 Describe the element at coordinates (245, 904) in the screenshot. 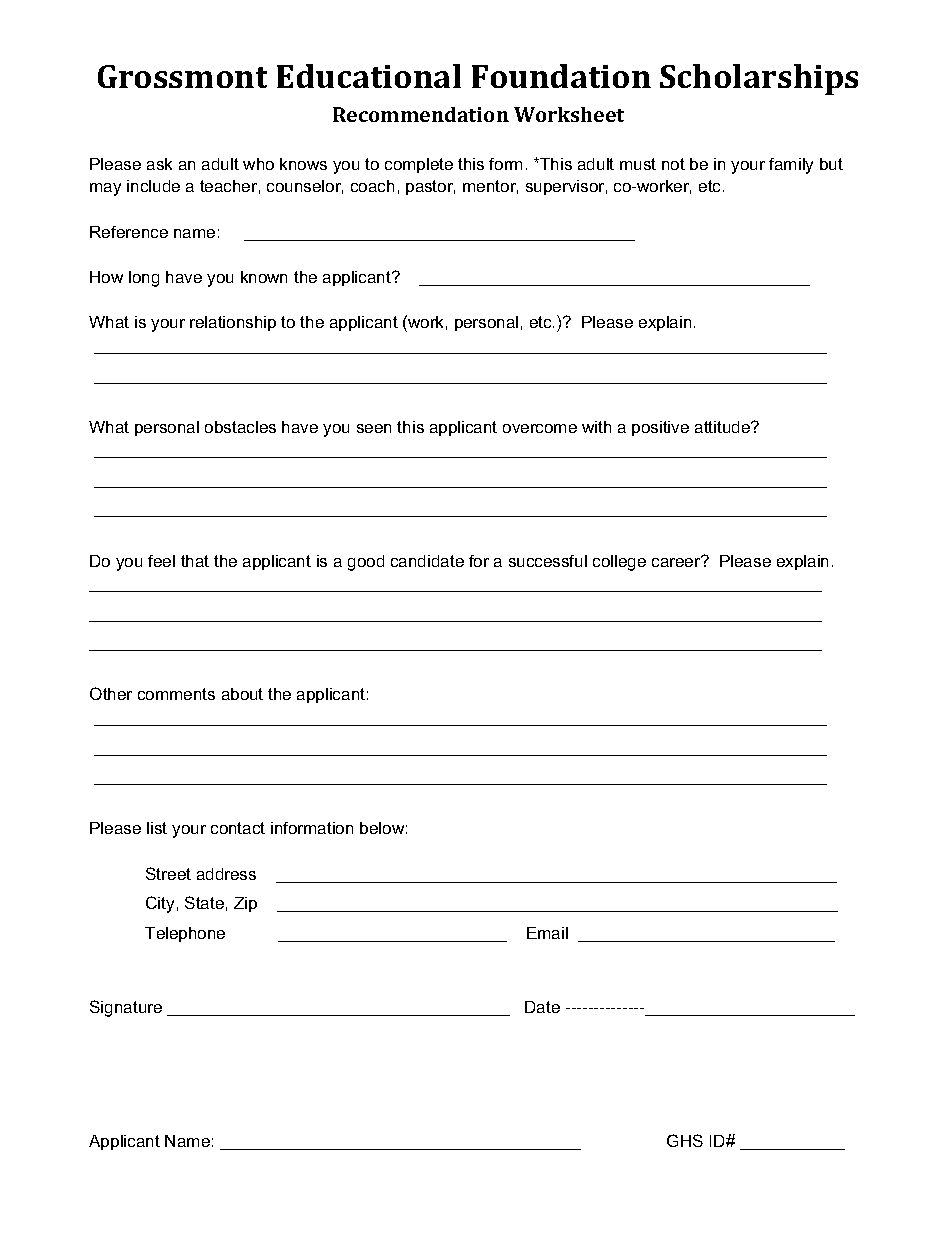

I see `Zip` at that location.
